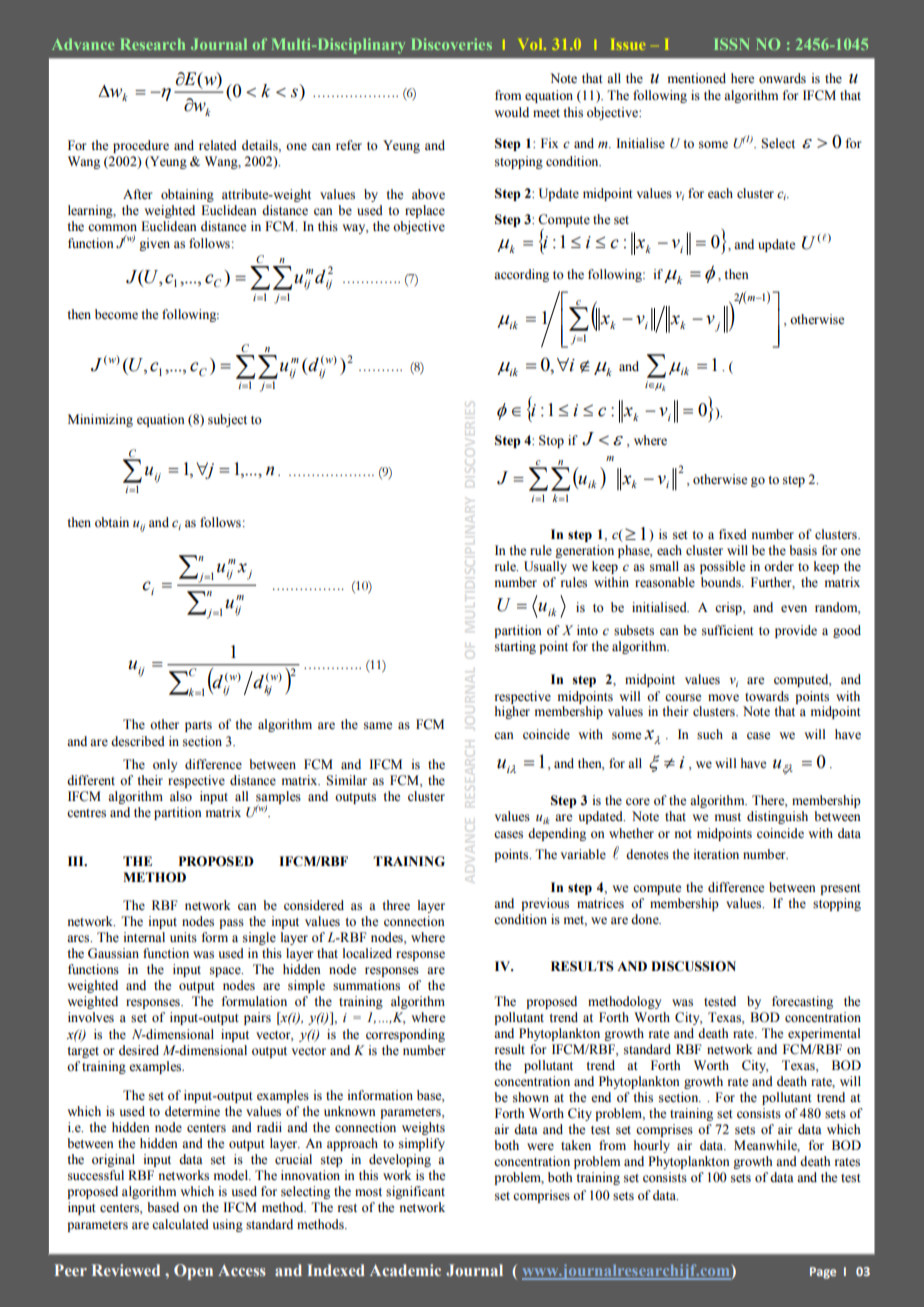 Image resolution: width=924 pixels, height=1307 pixels. Describe the element at coordinates (515, 647) in the screenshot. I see `starting` at that location.
